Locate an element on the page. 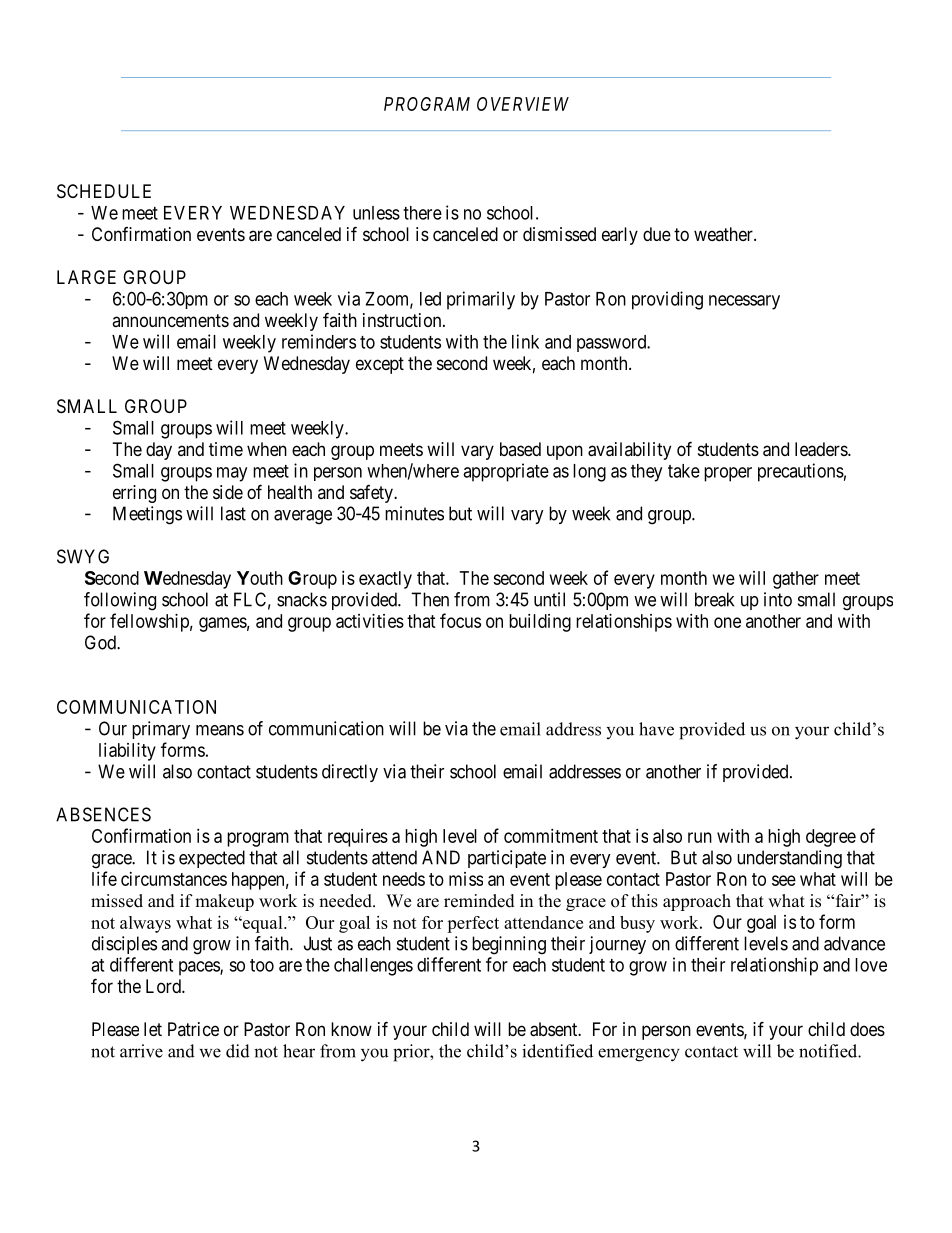 Image resolution: width=952 pixels, height=1233 pixels. following is located at coordinates (120, 601).
